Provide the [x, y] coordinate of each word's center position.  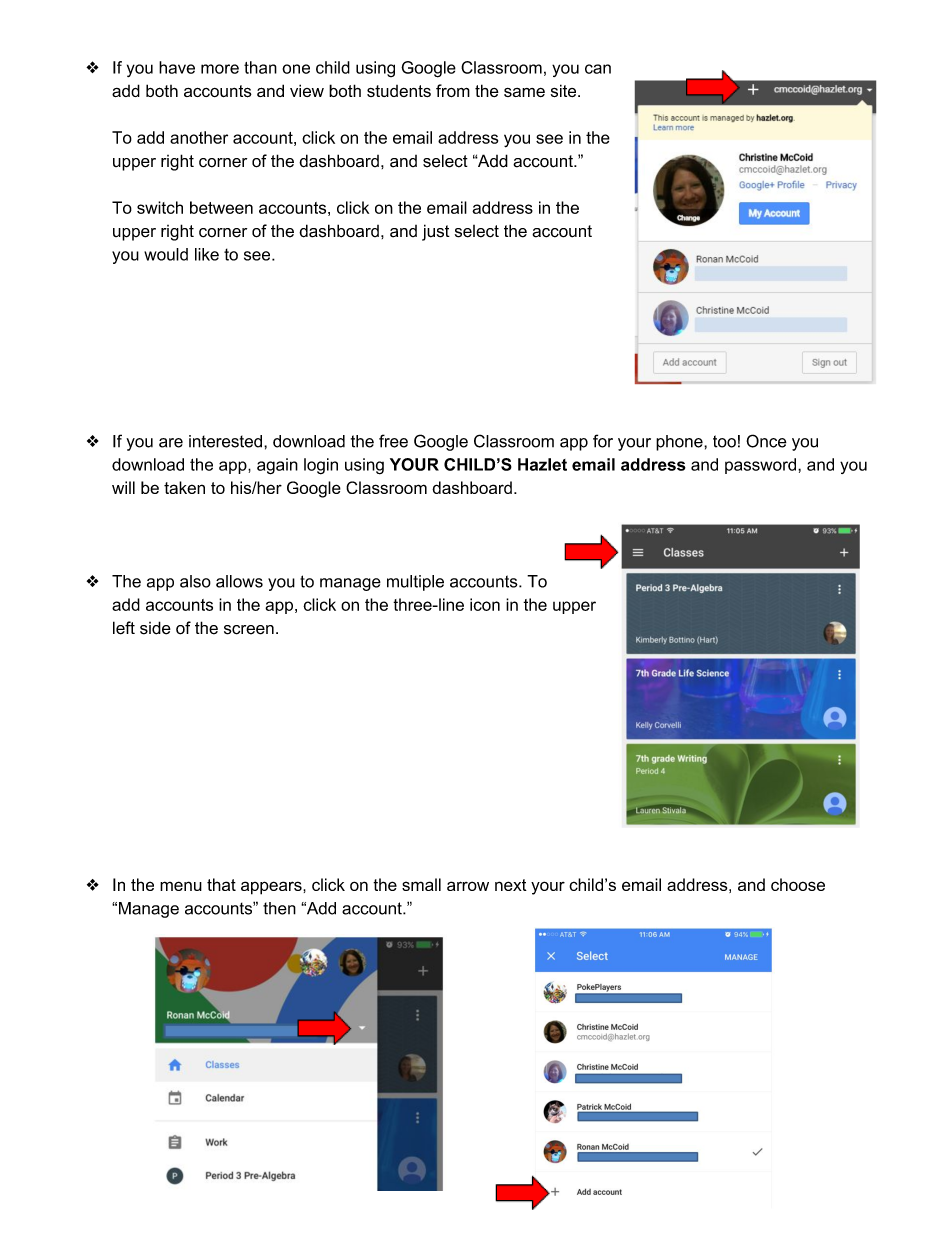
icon [485, 604]
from [453, 90]
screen [249, 630]
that [221, 884]
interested [225, 441]
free [393, 441]
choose [798, 884]
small [421, 884]
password [762, 466]
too [724, 441]
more [220, 69]
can [598, 69]
